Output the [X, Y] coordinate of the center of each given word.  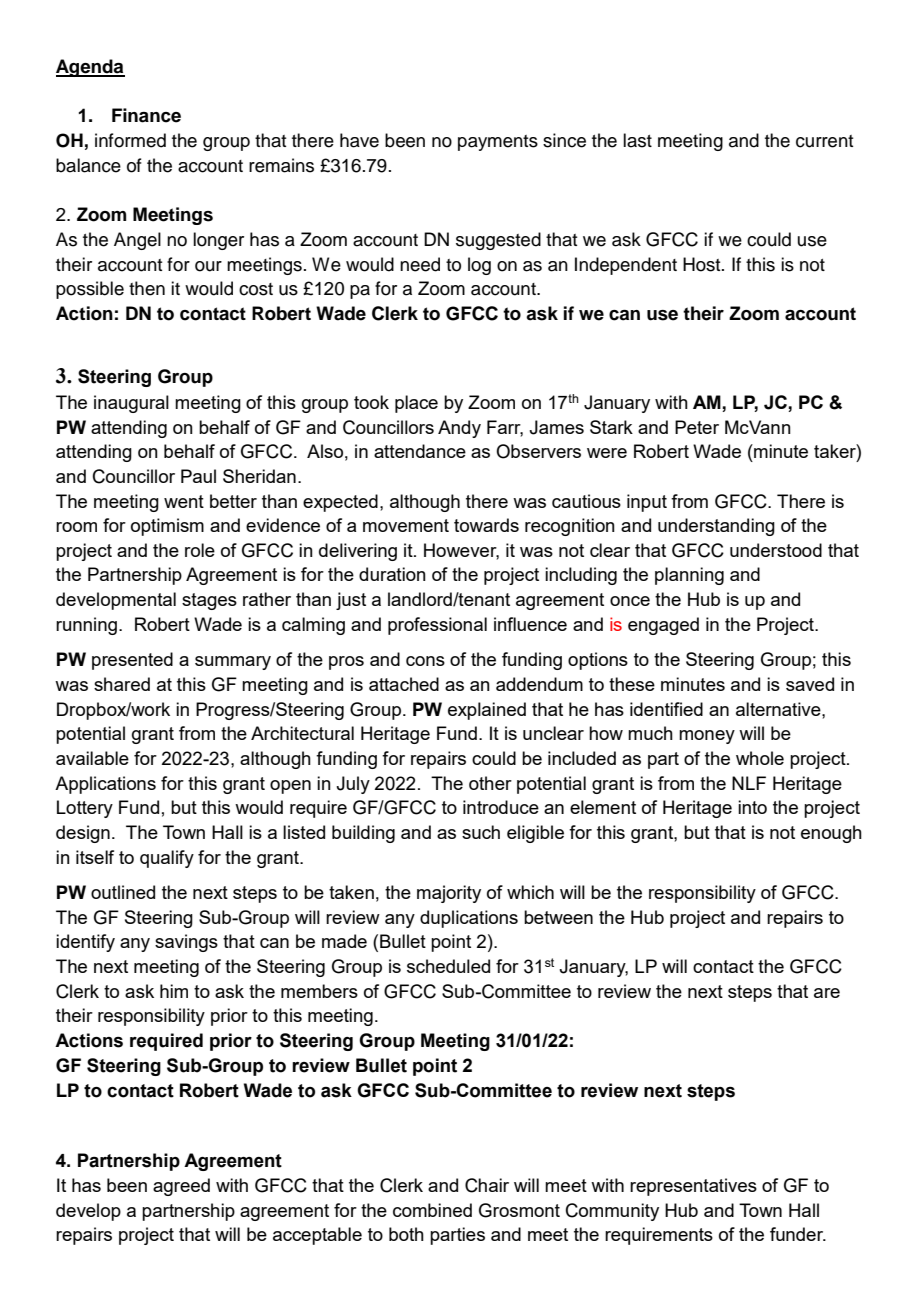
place [416, 404]
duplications [469, 919]
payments [498, 143]
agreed [181, 1187]
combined [432, 1210]
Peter [697, 427]
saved [810, 684]
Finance [146, 115]
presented [132, 661]
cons [425, 661]
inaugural [131, 404]
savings [186, 943]
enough [831, 834]
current [824, 141]
